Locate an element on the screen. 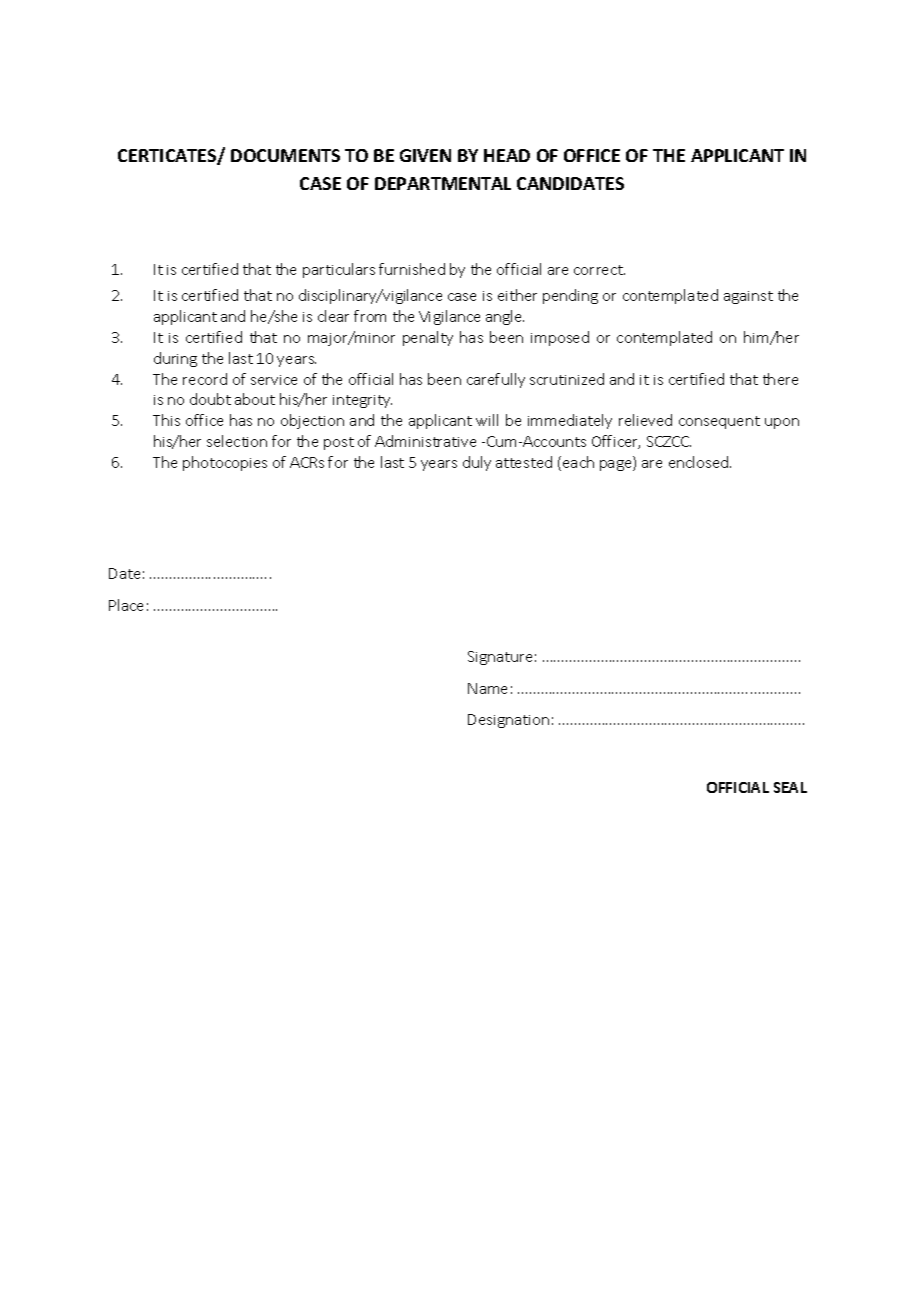  enclosed is located at coordinates (700, 462).
